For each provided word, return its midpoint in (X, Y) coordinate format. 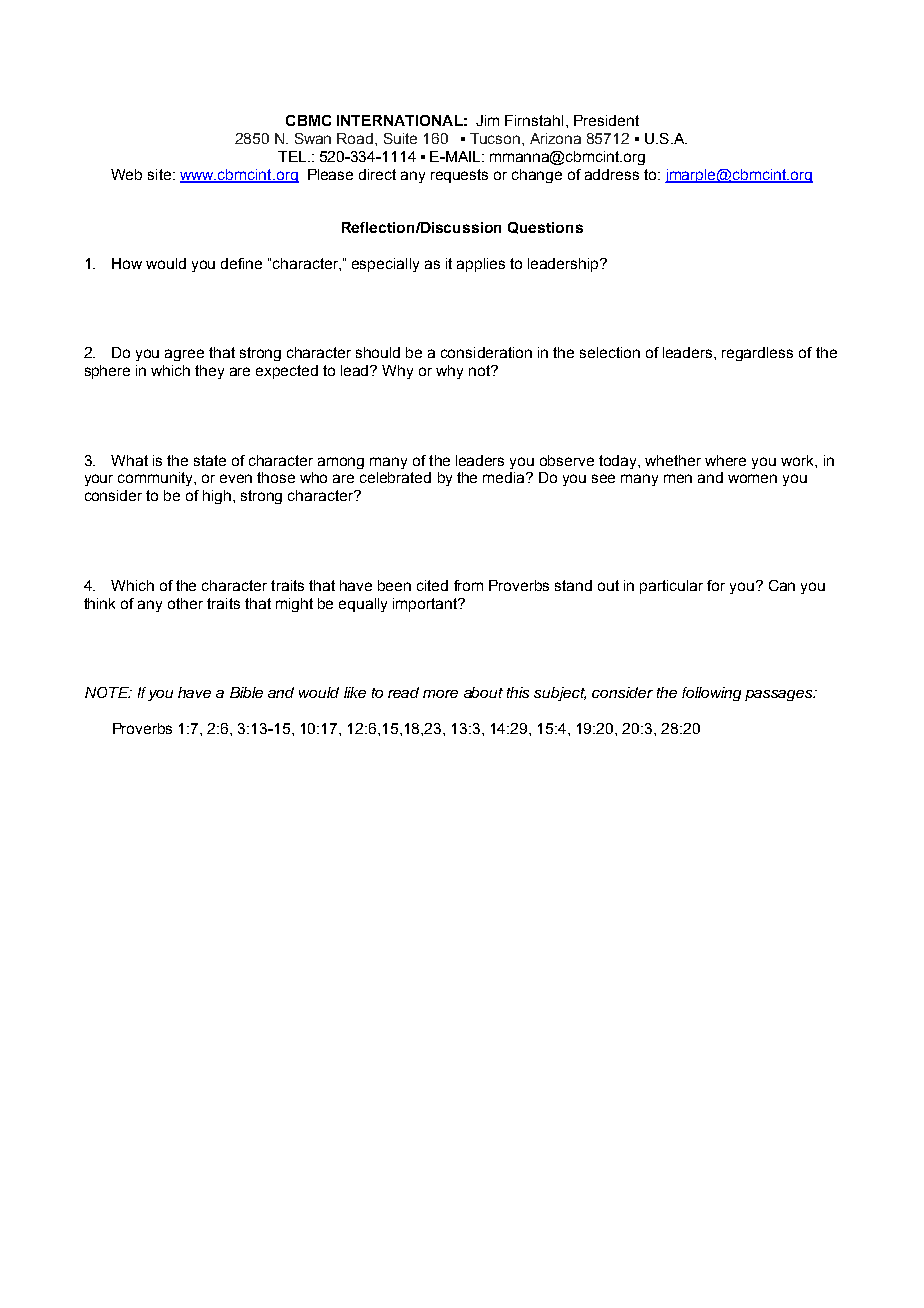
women (752, 478)
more (440, 694)
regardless (757, 354)
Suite (400, 138)
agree (184, 355)
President (606, 120)
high (218, 497)
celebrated (395, 477)
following (711, 694)
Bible (246, 692)
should (378, 352)
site (159, 174)
